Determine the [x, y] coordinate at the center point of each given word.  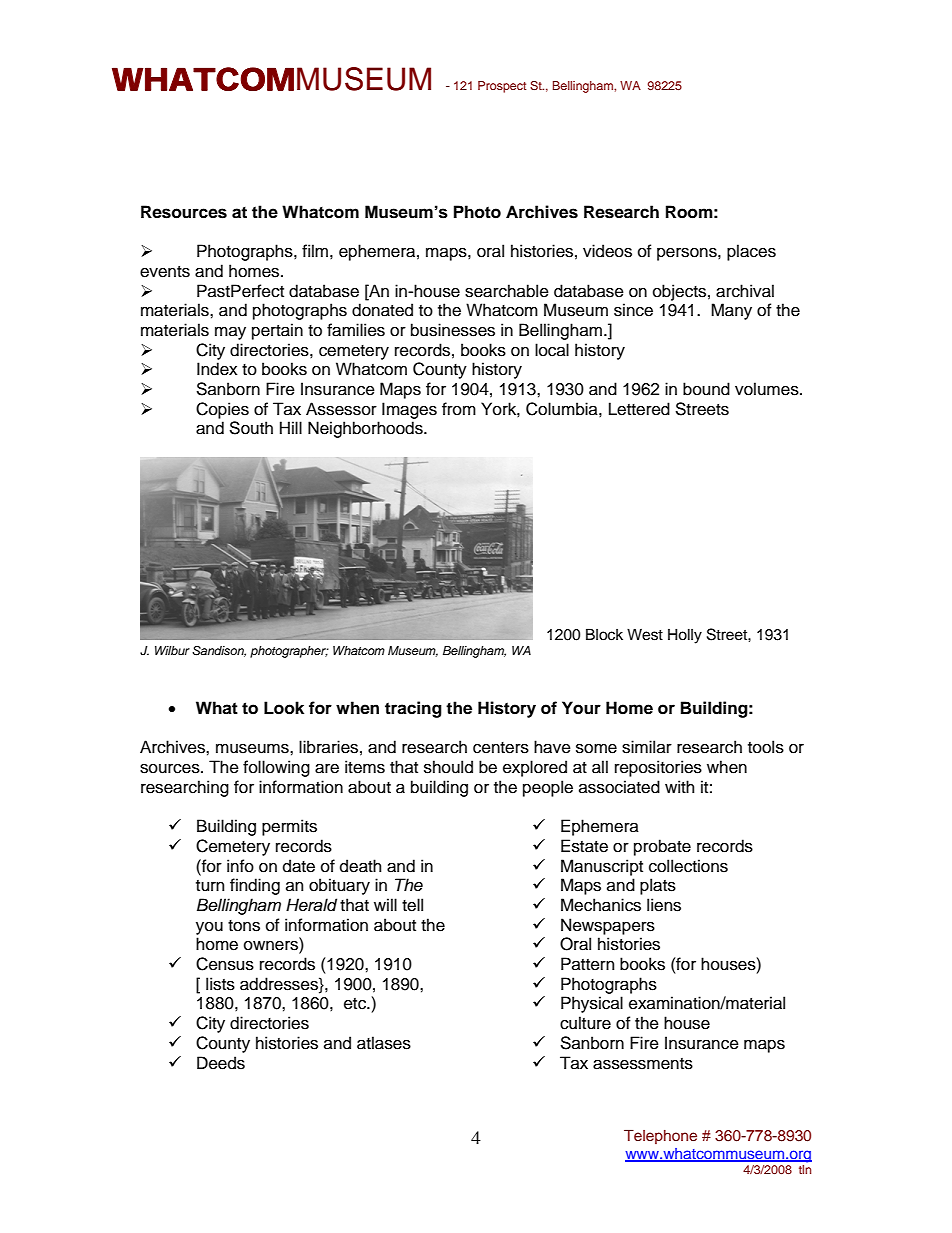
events [165, 272]
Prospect [502, 87]
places [751, 252]
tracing [413, 709]
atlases [384, 1043]
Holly [685, 636]
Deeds [221, 1063]
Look [284, 708]
